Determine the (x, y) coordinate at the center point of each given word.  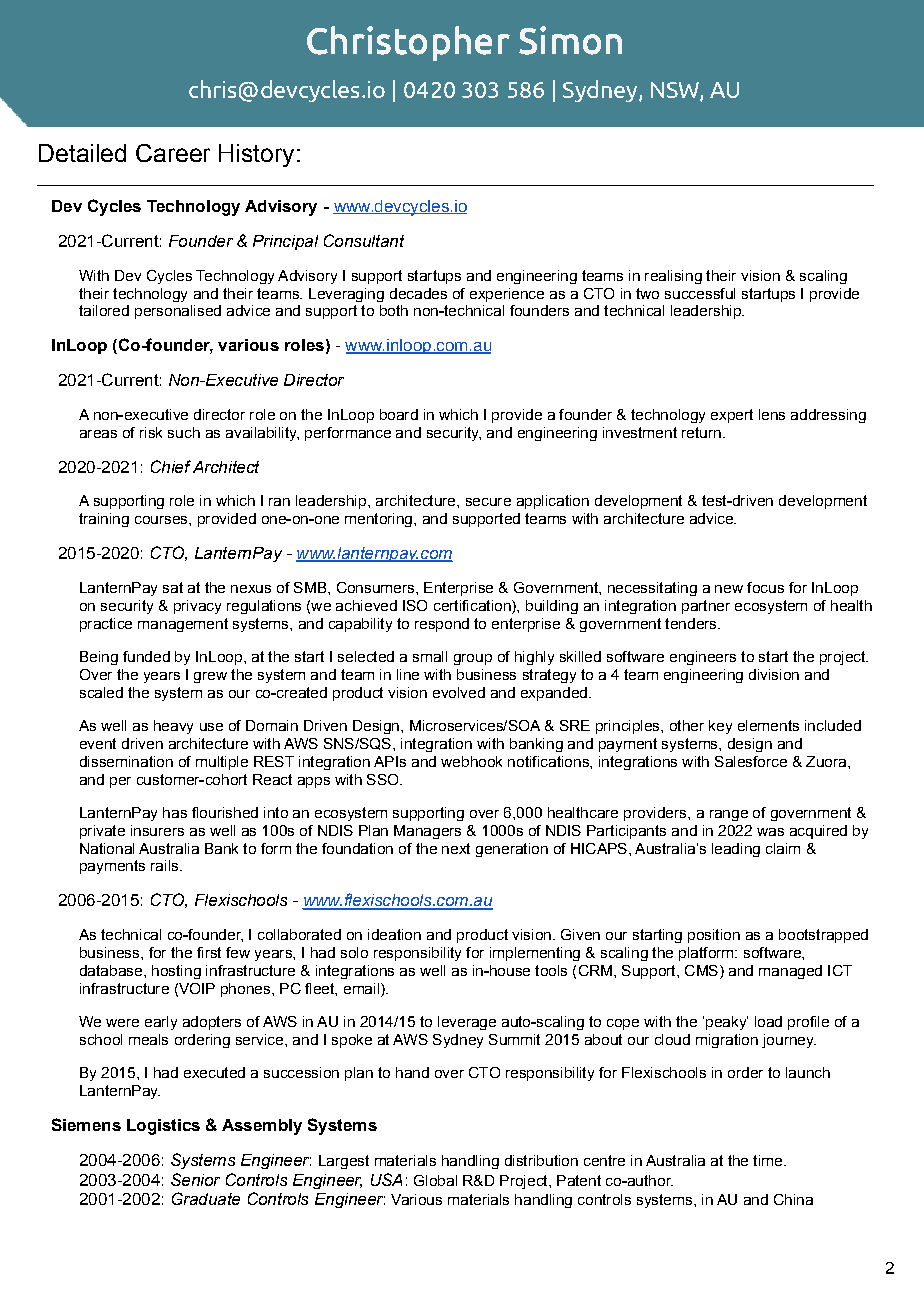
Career (173, 153)
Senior (195, 1179)
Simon (570, 40)
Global (435, 1180)
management (183, 625)
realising (673, 277)
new (729, 589)
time (769, 1160)
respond (442, 625)
